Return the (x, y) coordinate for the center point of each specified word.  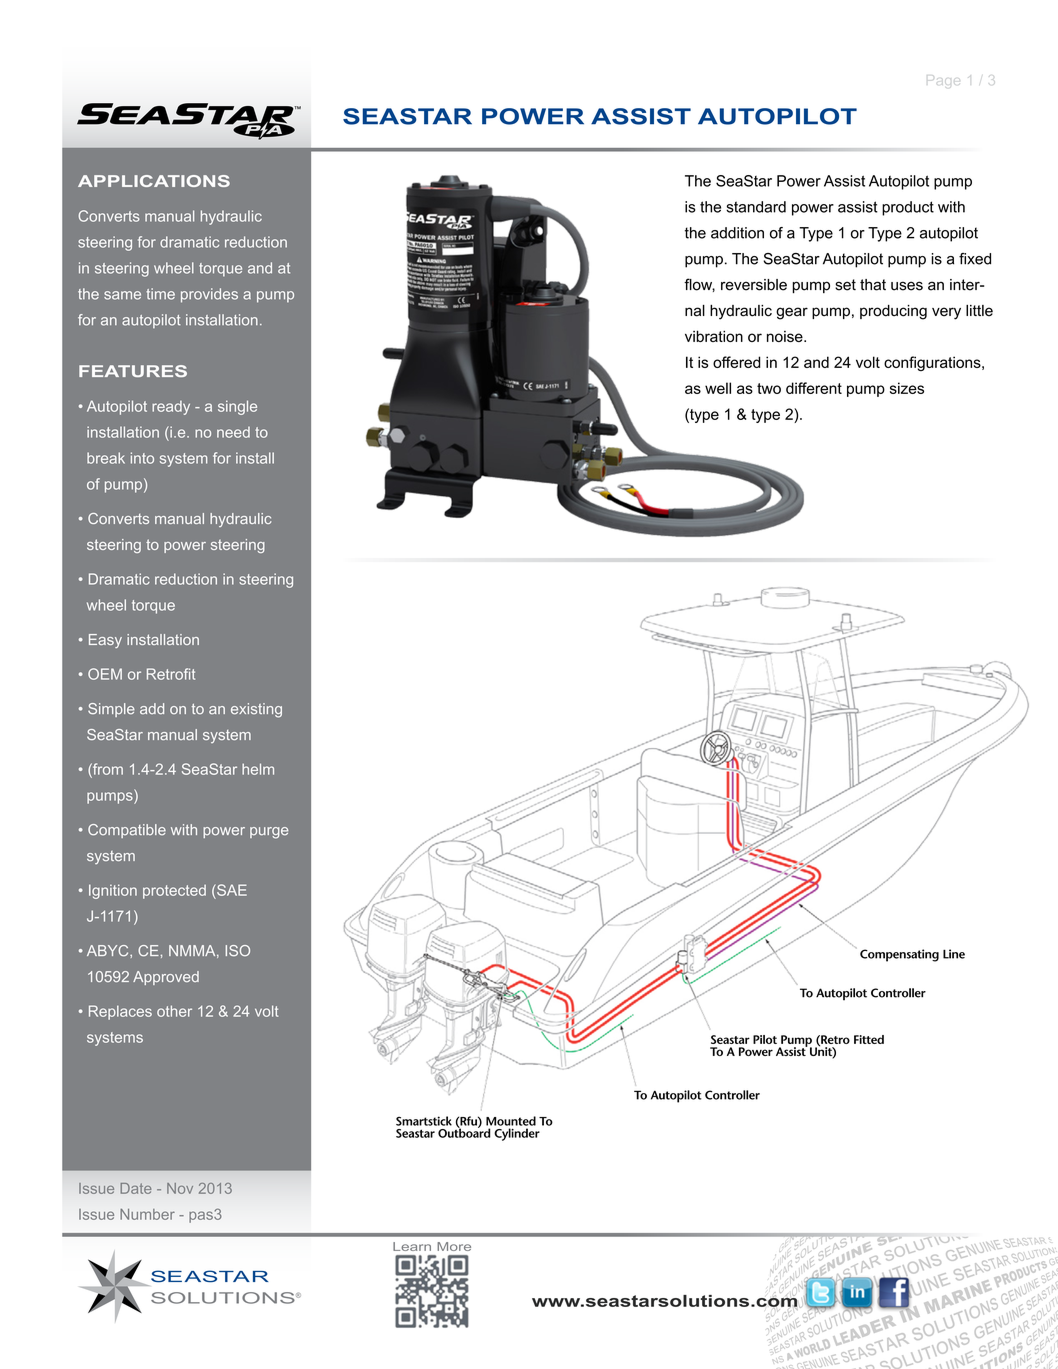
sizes (907, 388)
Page (944, 81)
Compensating (899, 955)
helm (258, 769)
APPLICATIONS (154, 181)
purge (269, 833)
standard (756, 207)
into (142, 458)
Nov (180, 1188)
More (454, 1246)
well (718, 388)
